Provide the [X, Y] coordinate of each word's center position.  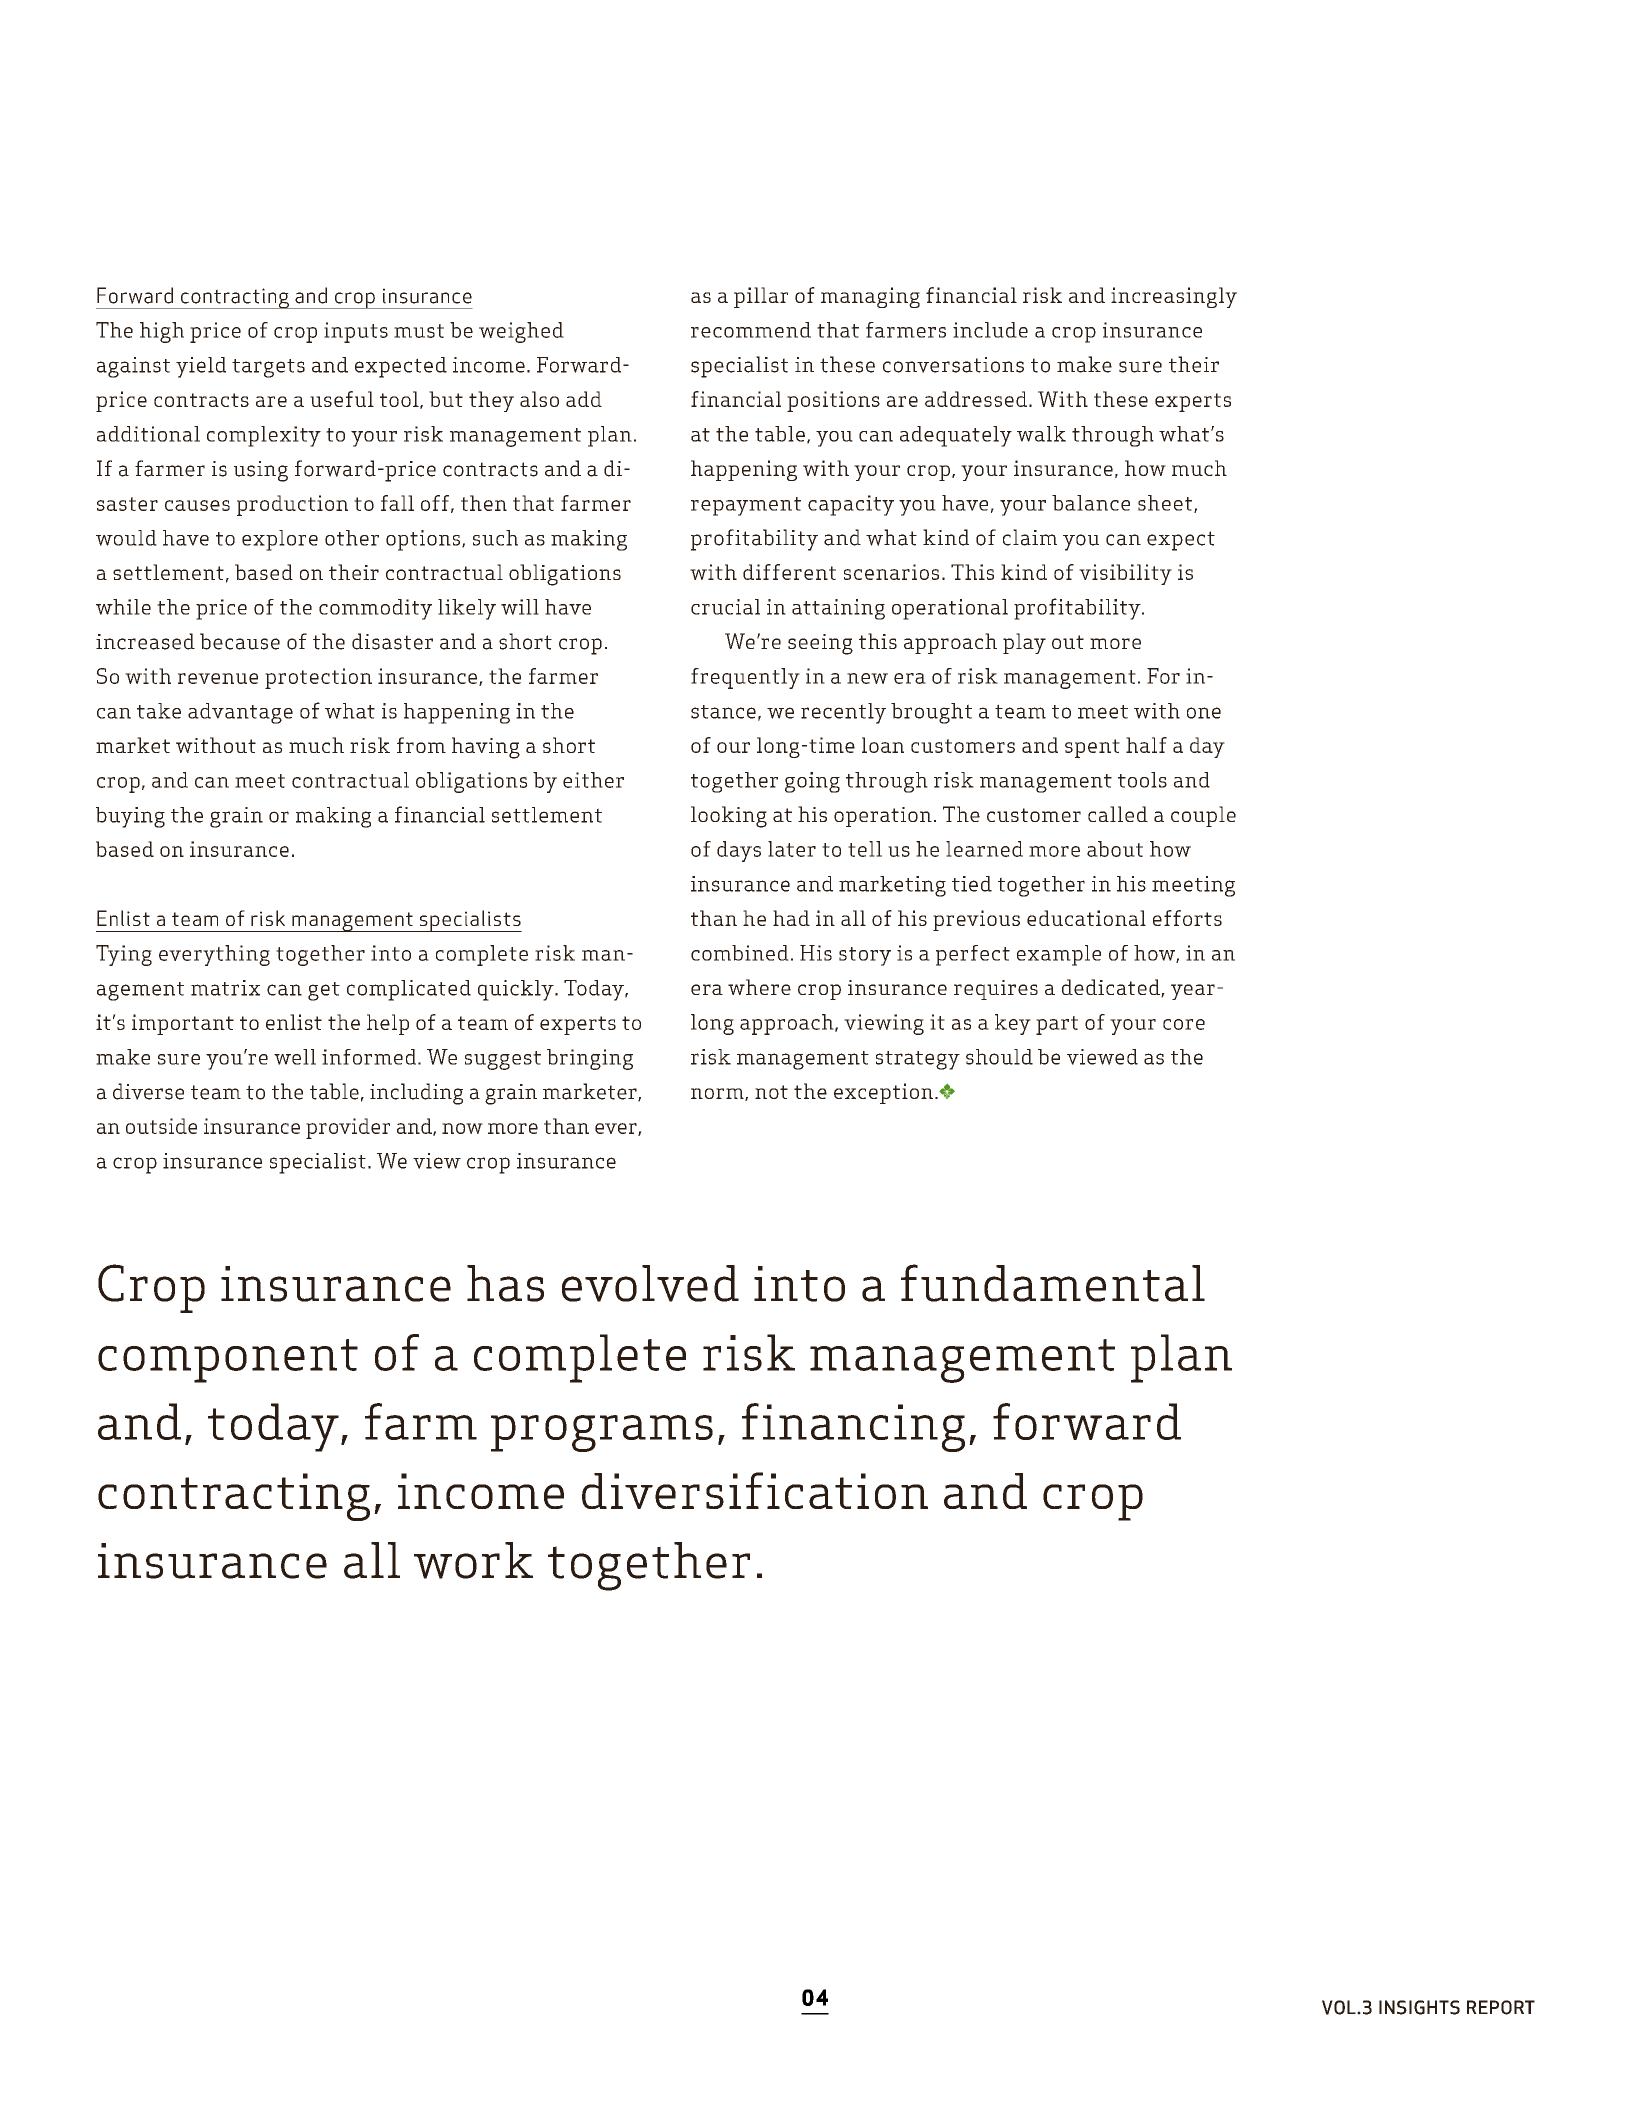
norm [718, 1094]
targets [268, 368]
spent [1092, 748]
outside [161, 1126]
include [990, 330]
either [593, 780]
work [473, 1560]
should [999, 1057]
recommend [751, 330]
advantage [240, 713]
